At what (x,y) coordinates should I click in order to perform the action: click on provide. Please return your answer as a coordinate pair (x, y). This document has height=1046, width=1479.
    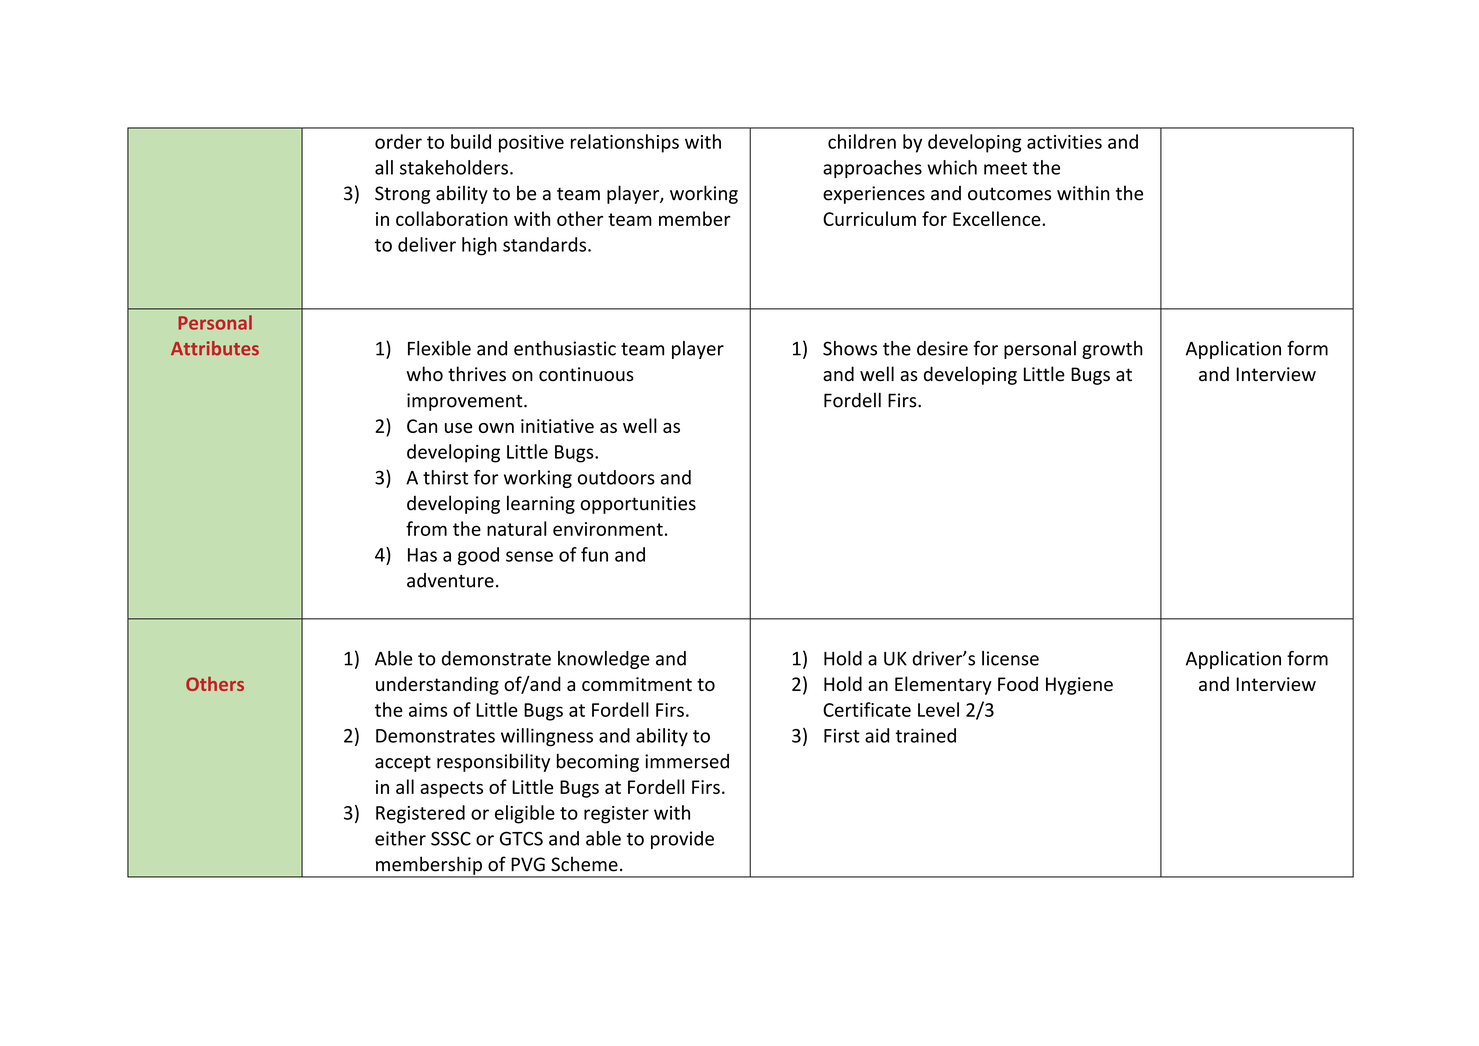
    Looking at the image, I should click on (682, 840).
